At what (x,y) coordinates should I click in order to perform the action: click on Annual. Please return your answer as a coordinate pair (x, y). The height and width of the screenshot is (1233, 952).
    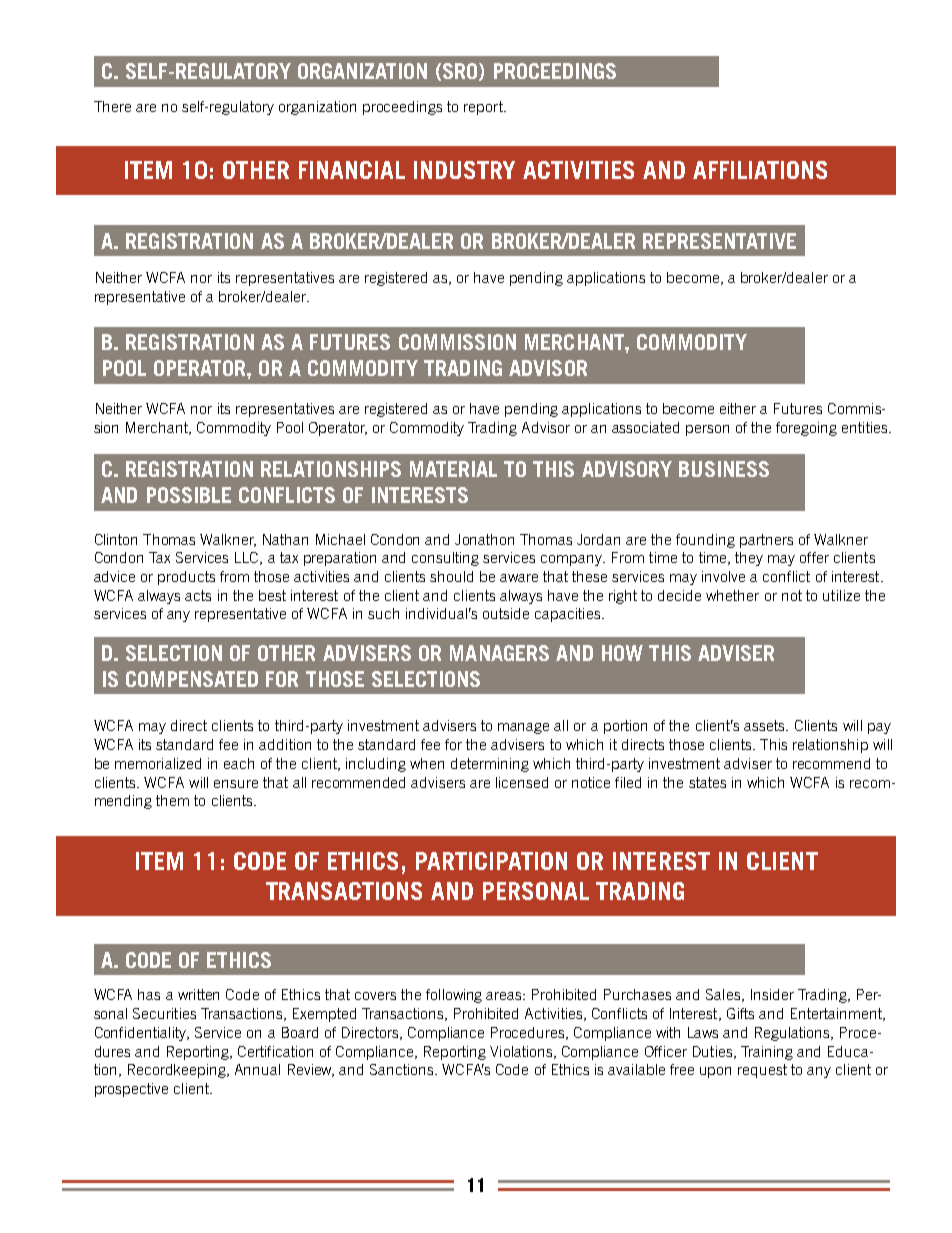
    Looking at the image, I should click on (257, 1069).
